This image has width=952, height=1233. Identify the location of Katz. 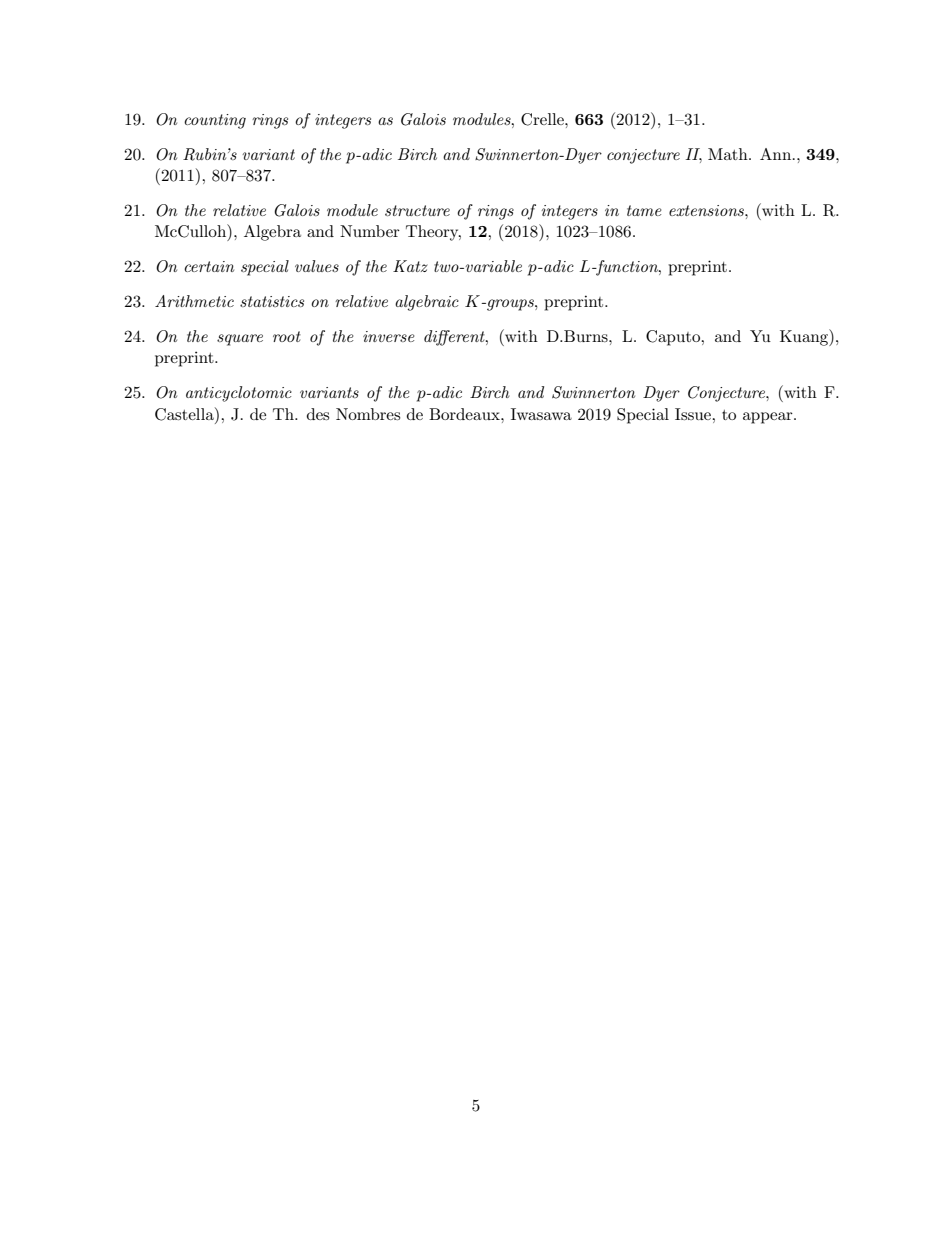
(410, 266).
